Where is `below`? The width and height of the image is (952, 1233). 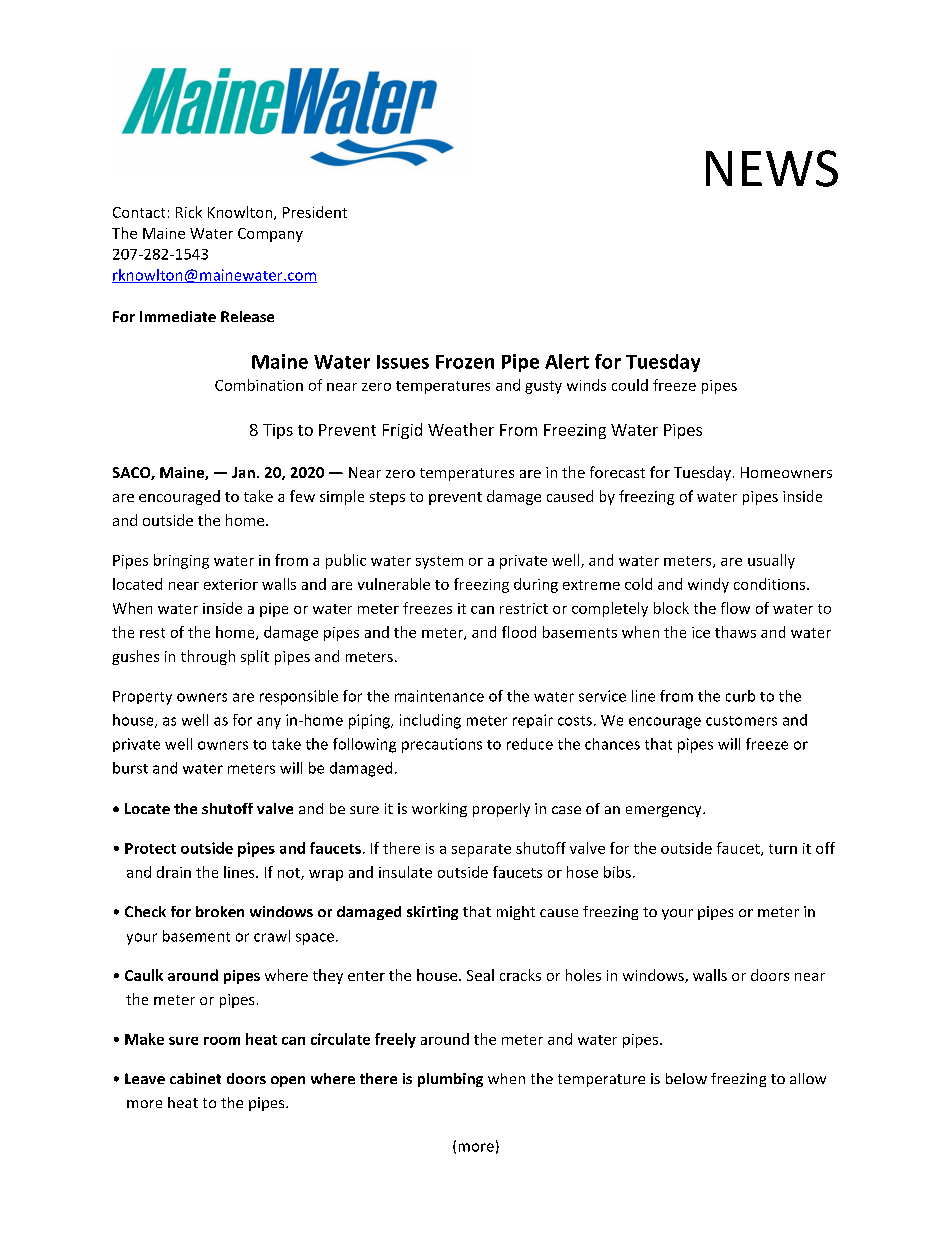 below is located at coordinates (686, 1078).
